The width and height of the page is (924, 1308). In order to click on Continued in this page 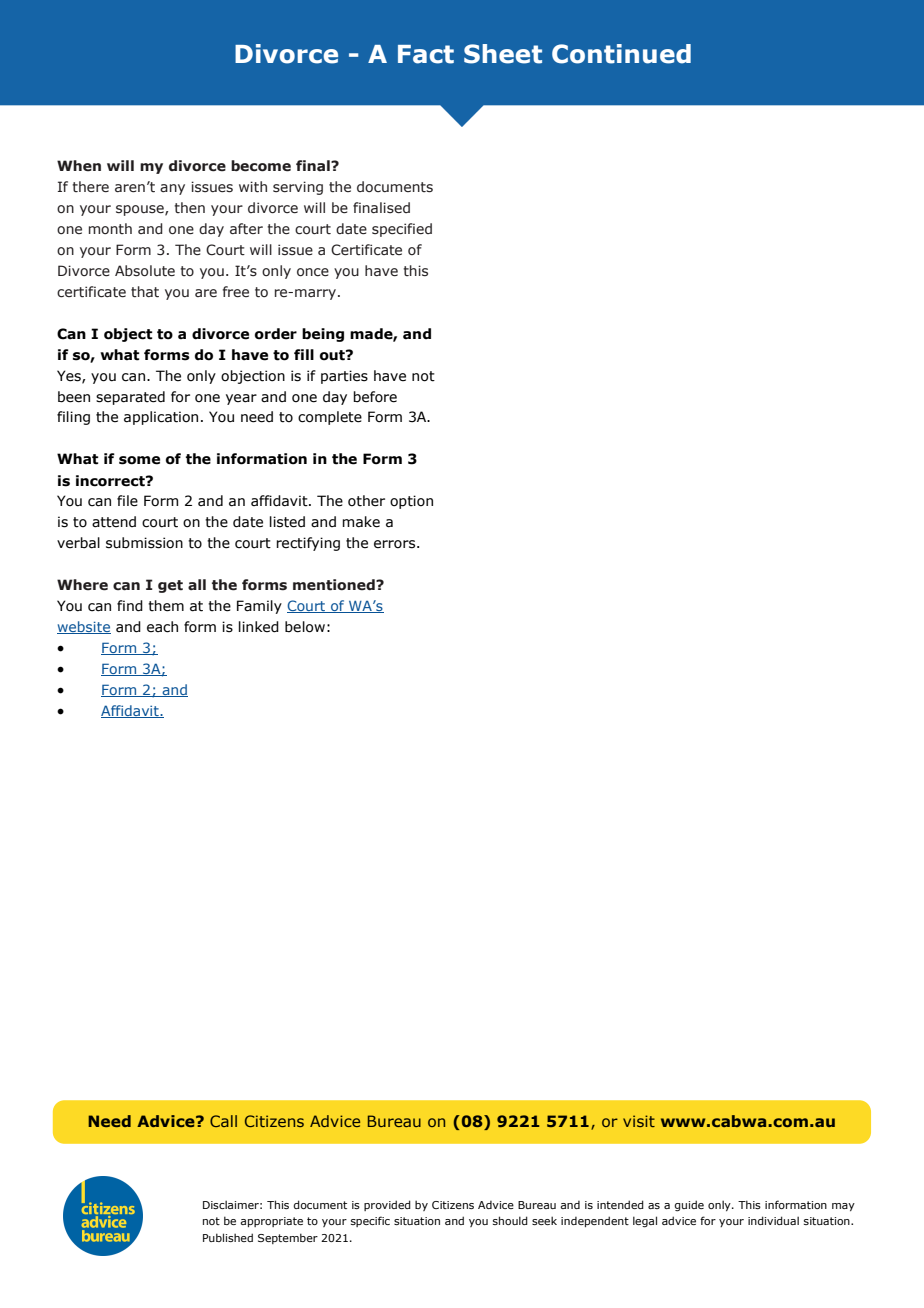, I will do `click(621, 54)`.
